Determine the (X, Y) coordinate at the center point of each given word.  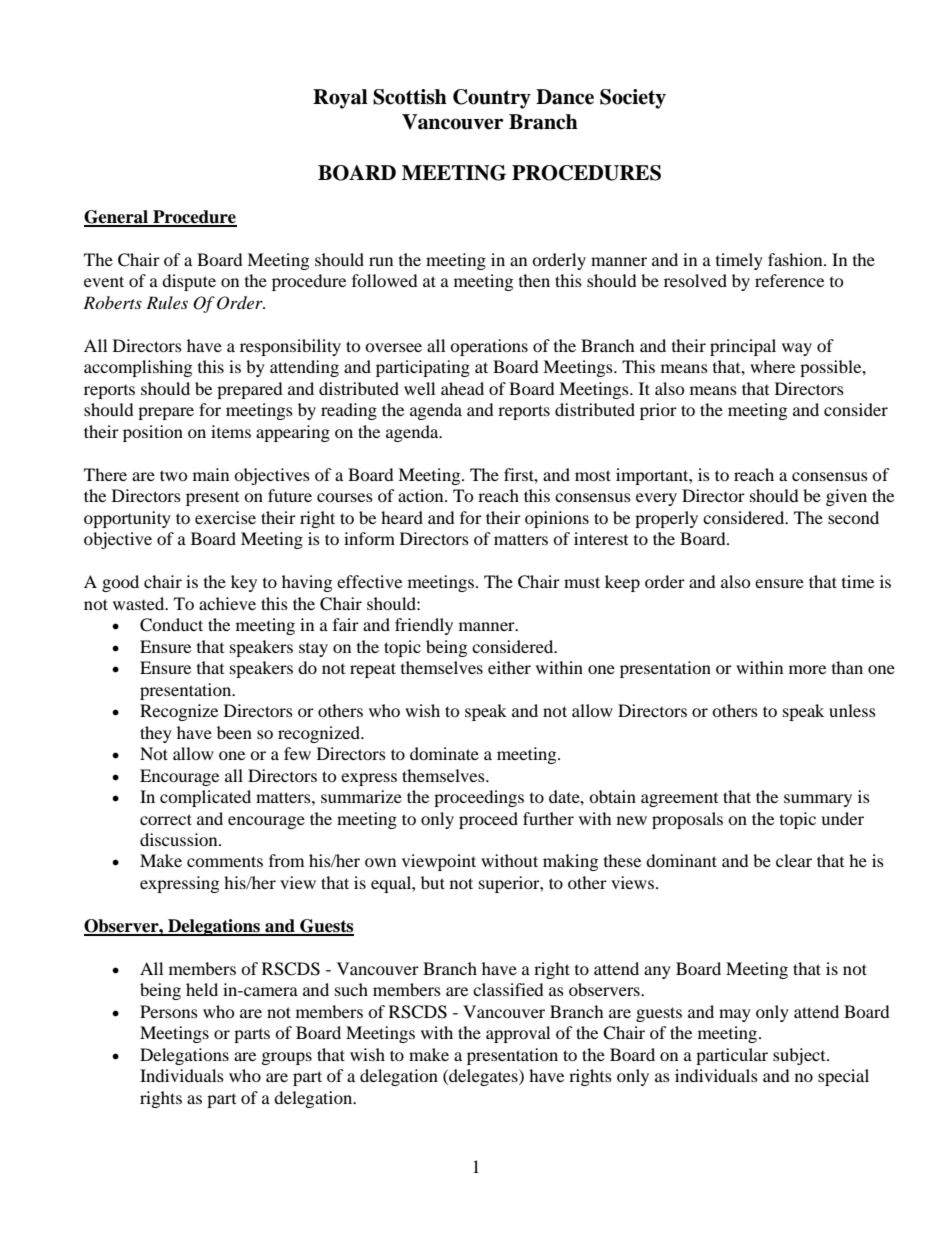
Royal (340, 99)
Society (633, 99)
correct (166, 819)
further (548, 818)
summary (818, 800)
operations (489, 347)
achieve (227, 603)
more (807, 669)
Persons (169, 1011)
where (772, 366)
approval (518, 1034)
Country (492, 99)
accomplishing (138, 368)
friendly (424, 626)
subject (800, 1056)
